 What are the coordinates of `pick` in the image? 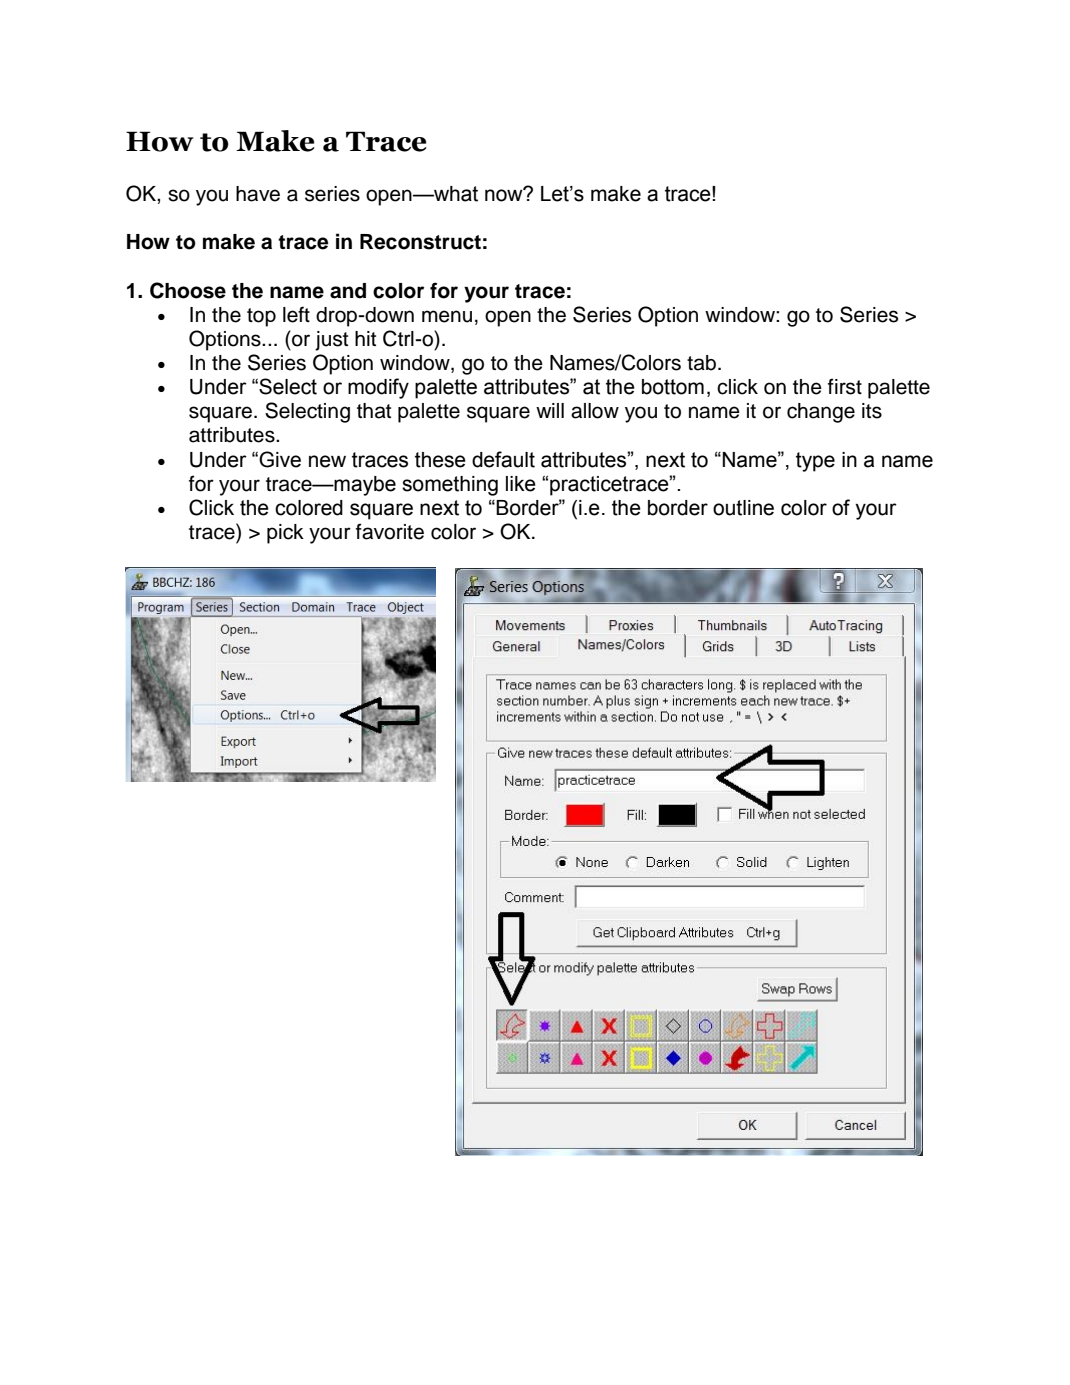 It's located at (285, 534).
